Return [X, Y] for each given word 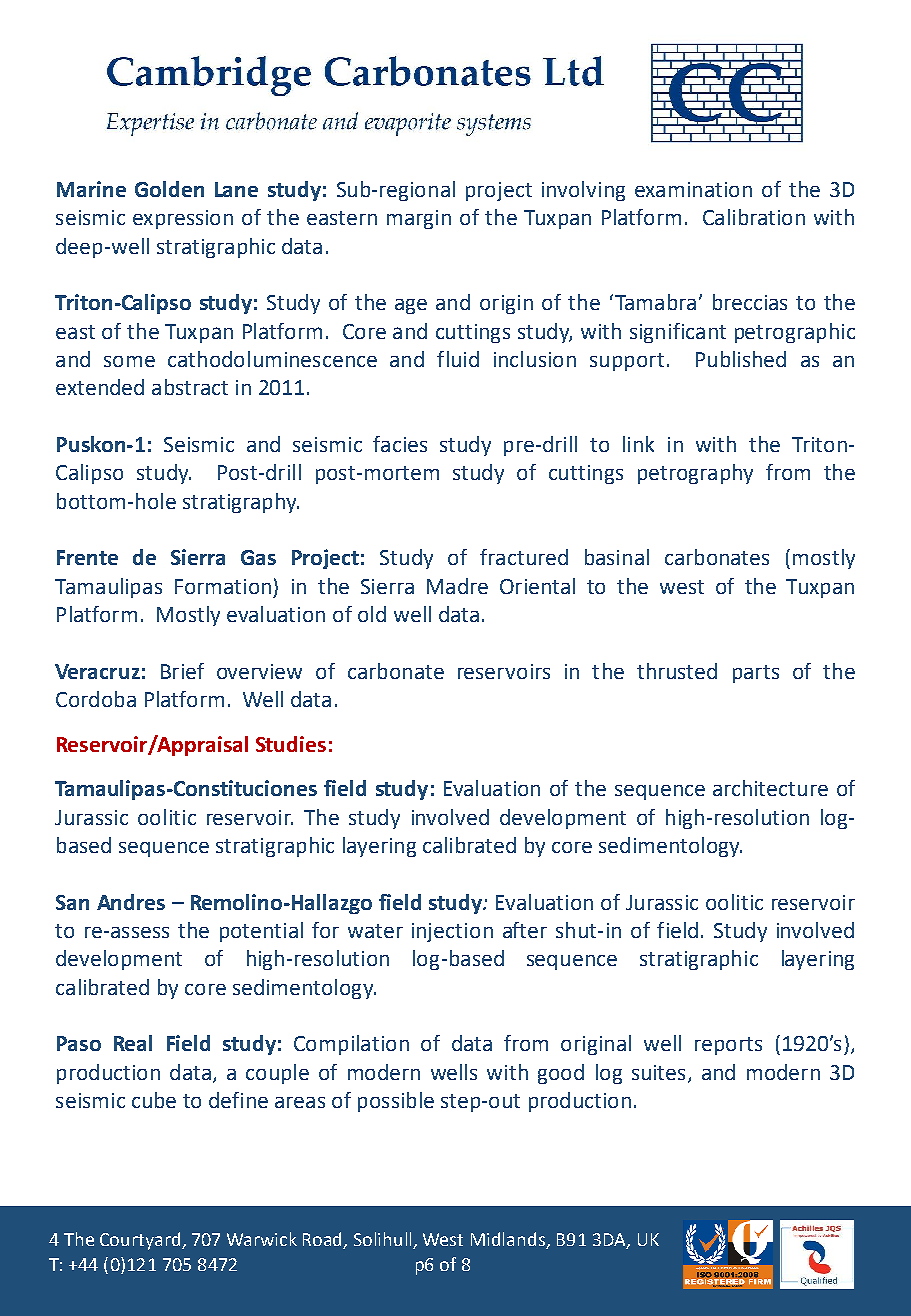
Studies [291, 744]
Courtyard [141, 1241]
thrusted [677, 671]
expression [183, 219]
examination [693, 189]
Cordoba [96, 699]
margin [419, 219]
